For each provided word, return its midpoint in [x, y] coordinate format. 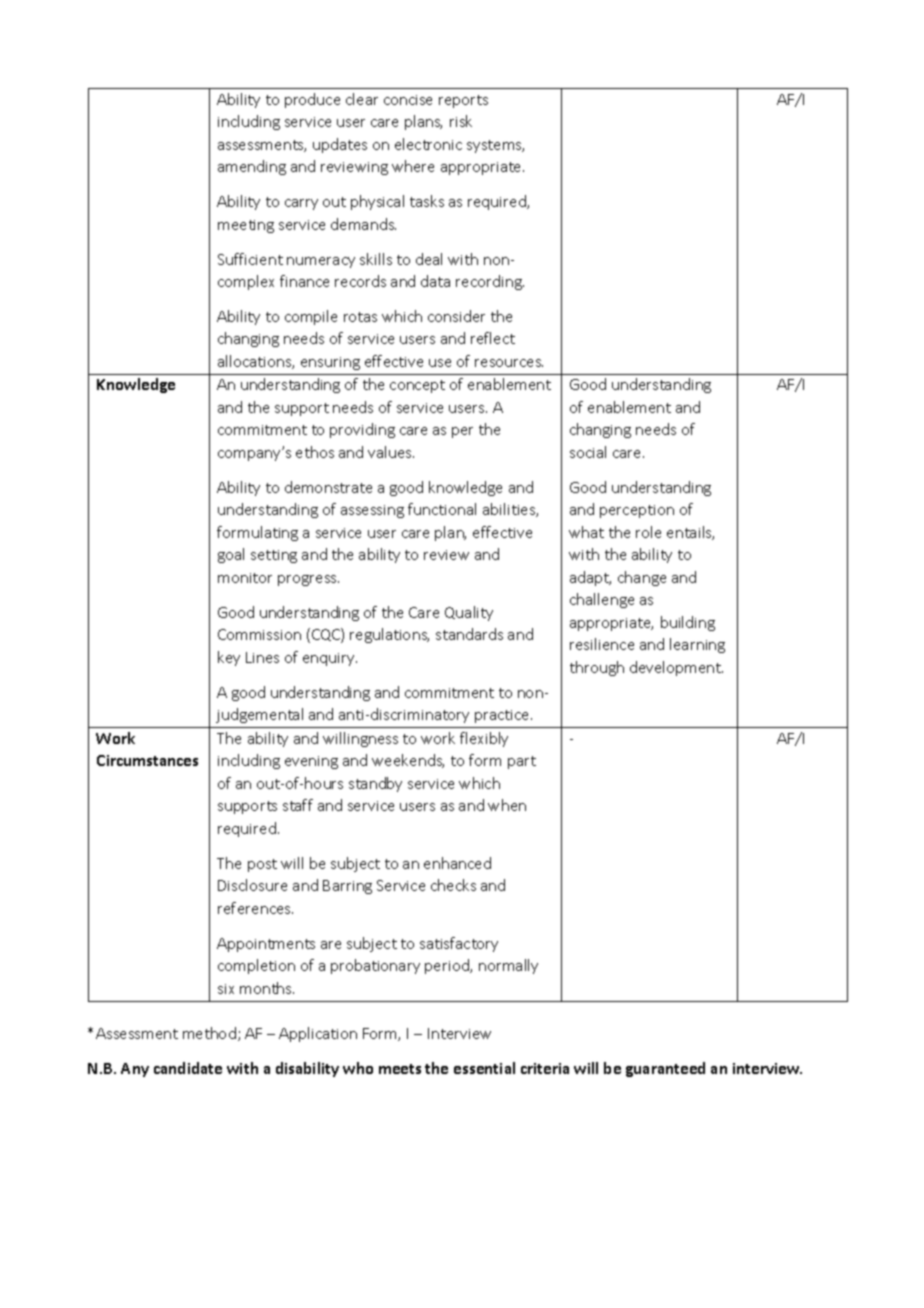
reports [463, 101]
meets [400, 1069]
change [642, 578]
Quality [469, 613]
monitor [245, 578]
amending [252, 167]
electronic [428, 144]
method [209, 1033]
